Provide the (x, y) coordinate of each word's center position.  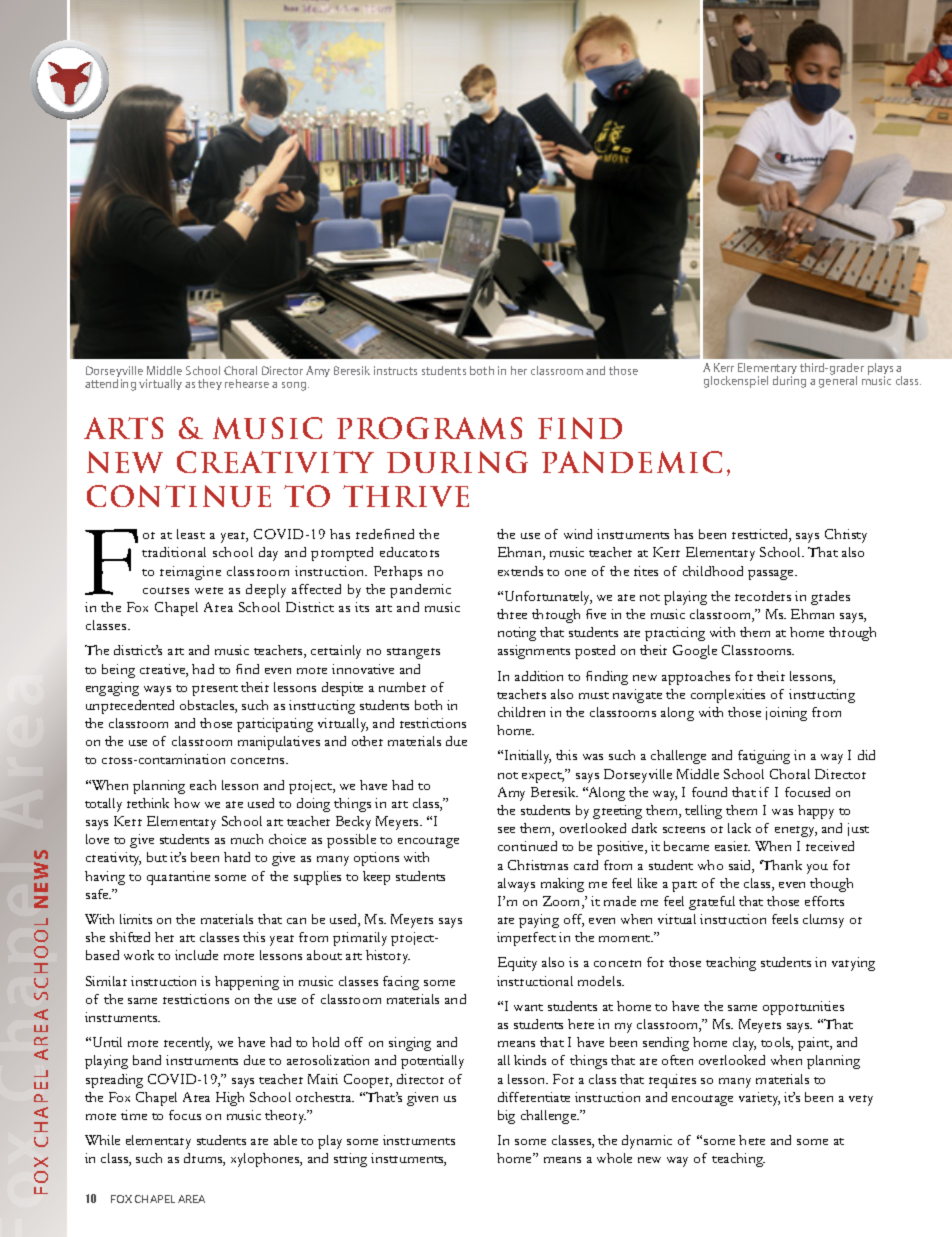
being (118, 671)
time (134, 1115)
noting (517, 634)
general (838, 381)
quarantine (178, 878)
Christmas (538, 865)
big (506, 1117)
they (210, 384)
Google (695, 652)
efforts (824, 901)
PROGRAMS (429, 428)
